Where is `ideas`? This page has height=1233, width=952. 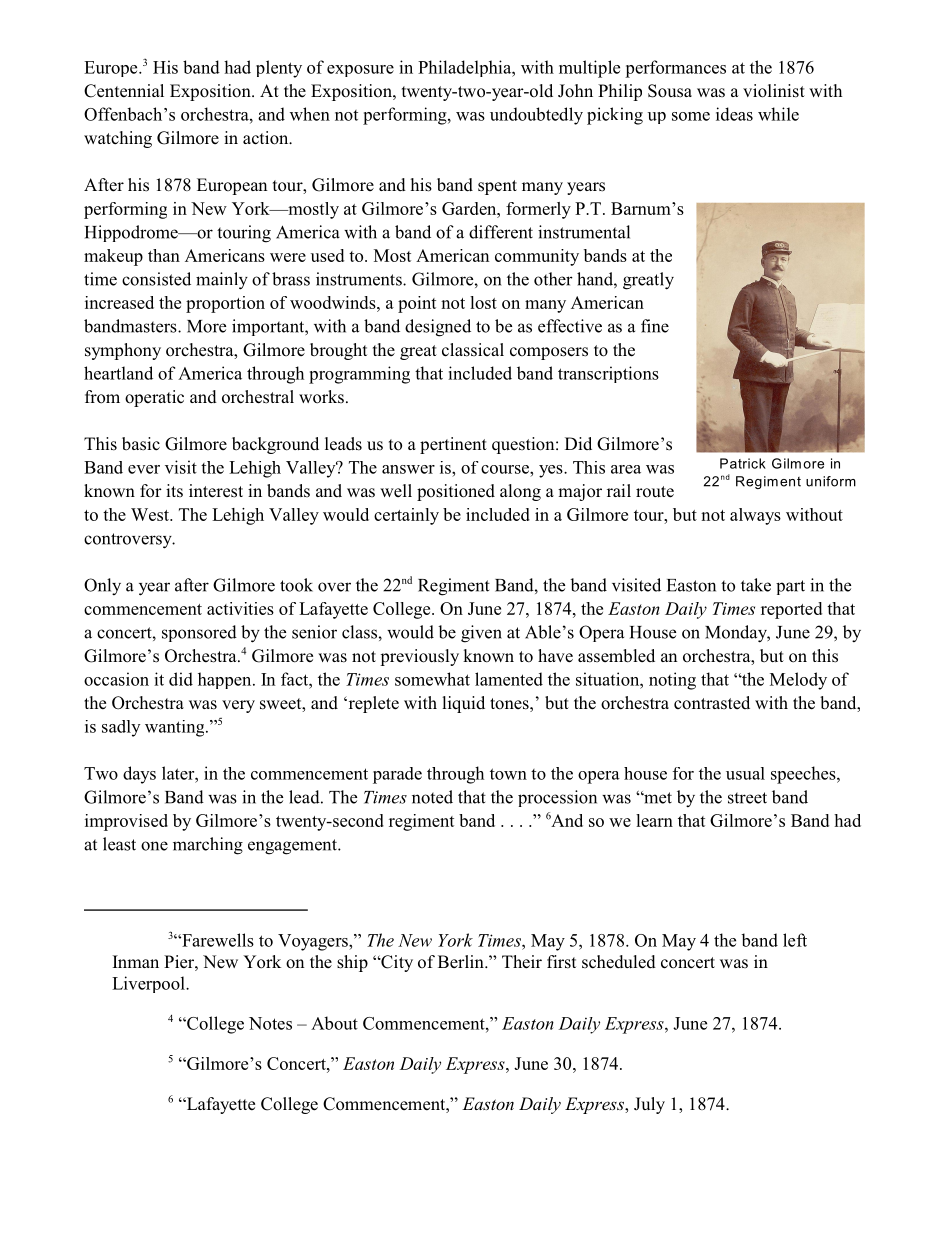
ideas is located at coordinates (734, 114).
